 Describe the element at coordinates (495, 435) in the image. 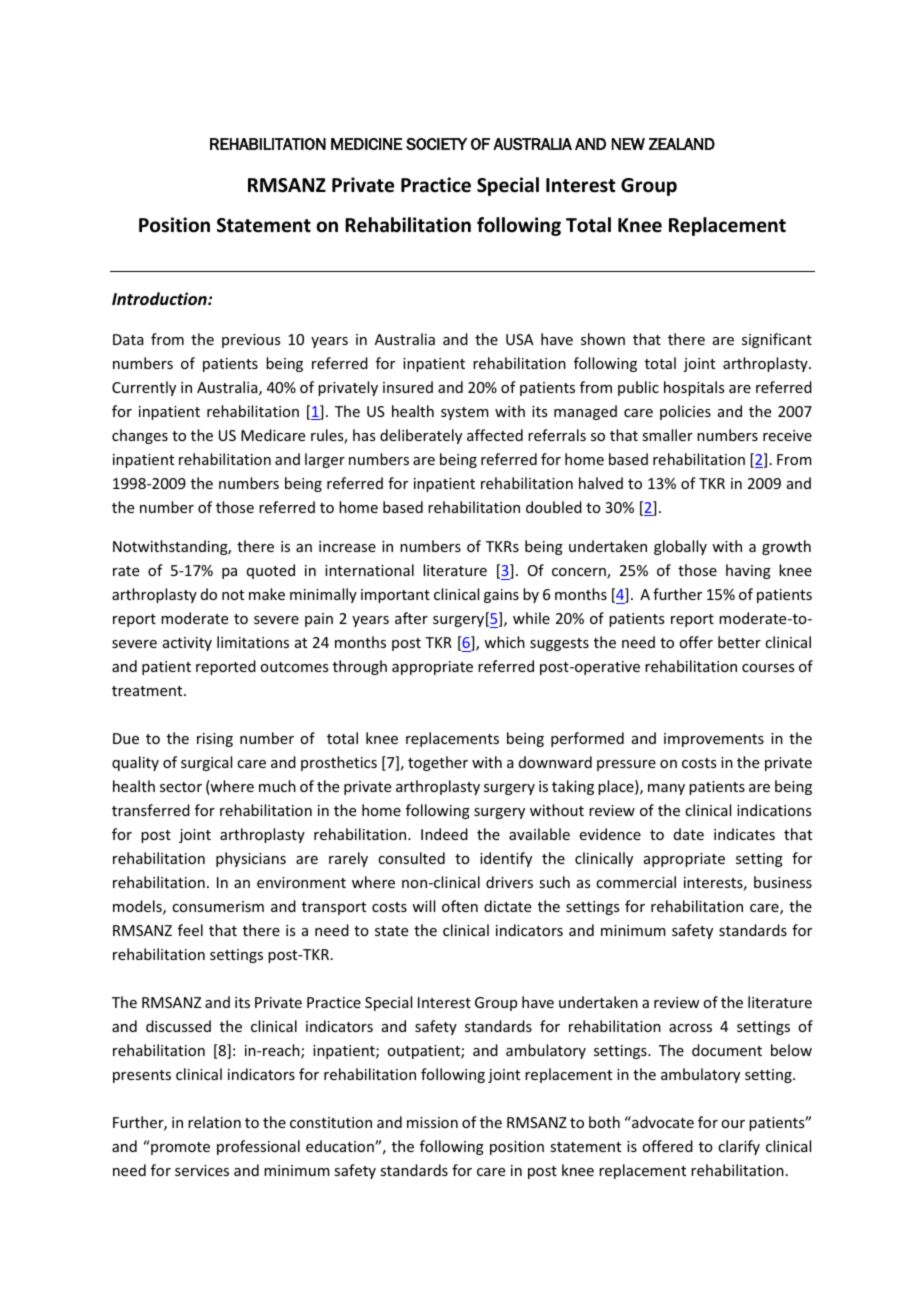

I see `affected` at that location.
